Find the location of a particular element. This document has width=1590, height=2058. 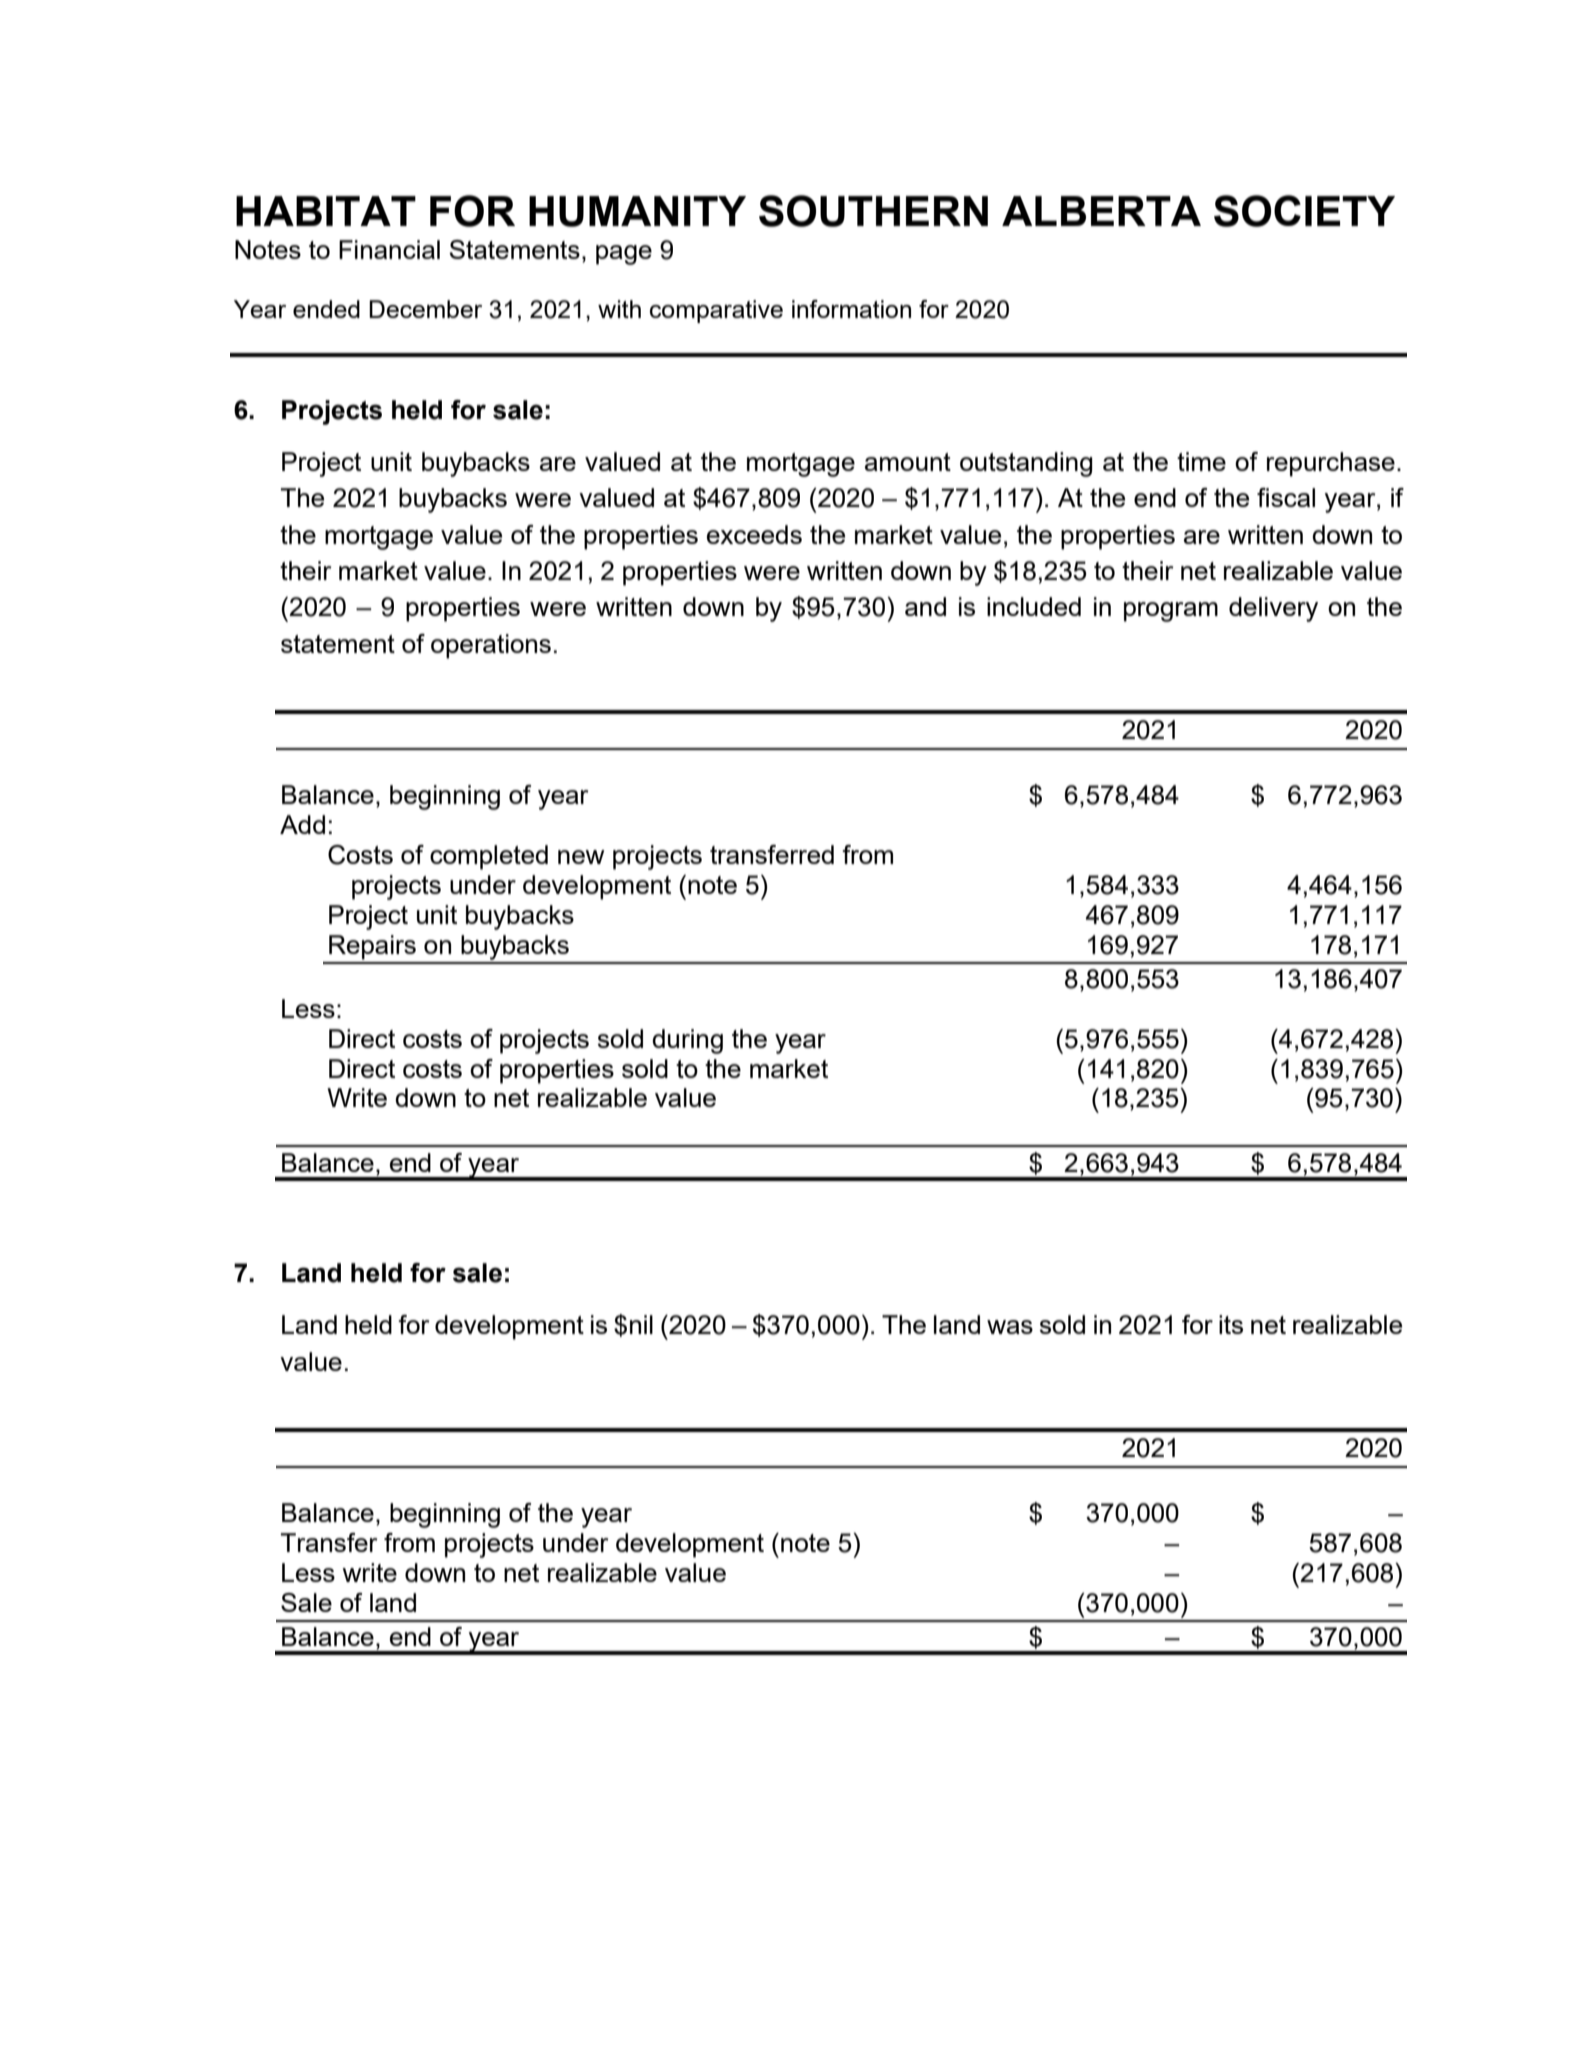

nil is located at coordinates (641, 1324).
